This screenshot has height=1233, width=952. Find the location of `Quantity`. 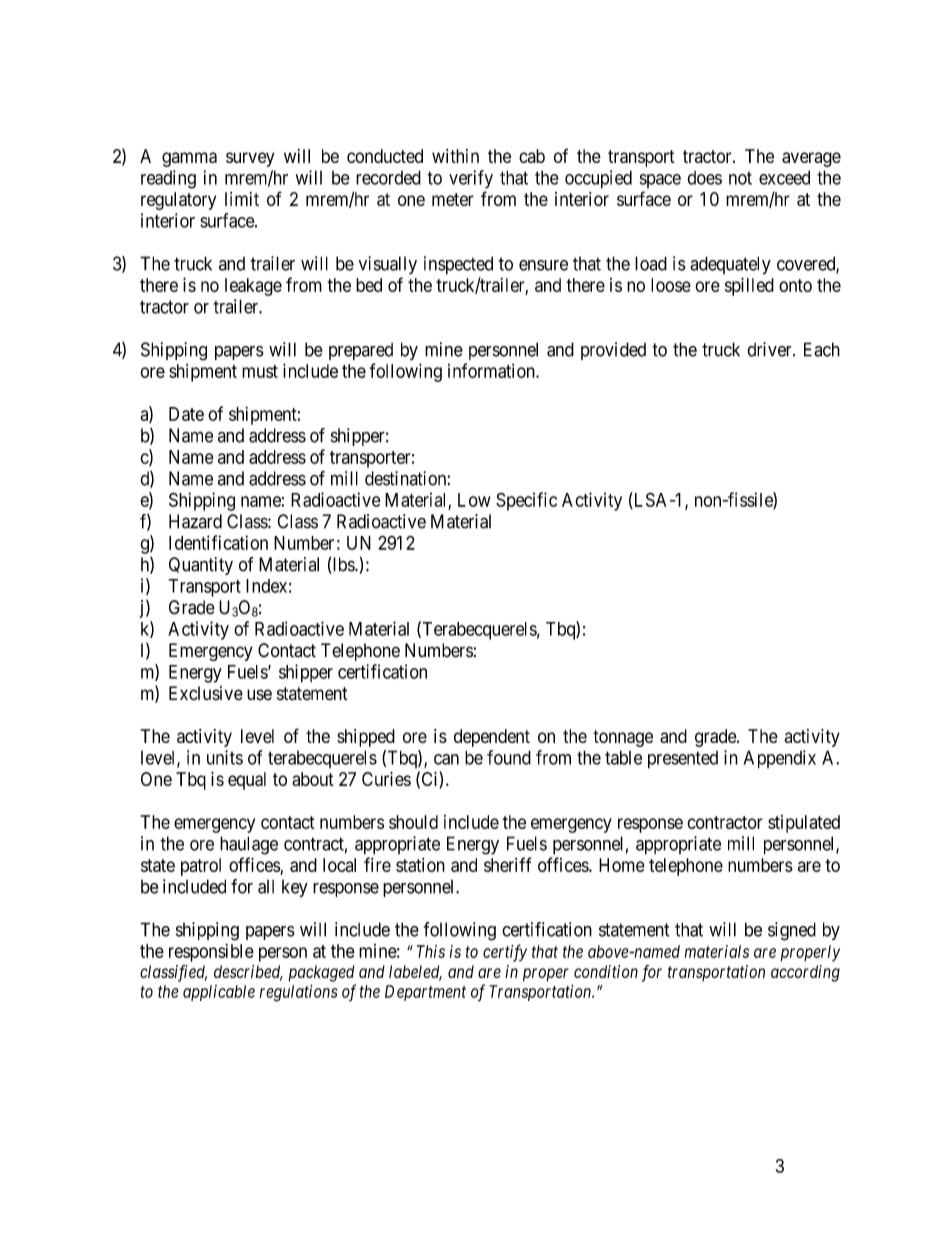

Quantity is located at coordinates (201, 566).
